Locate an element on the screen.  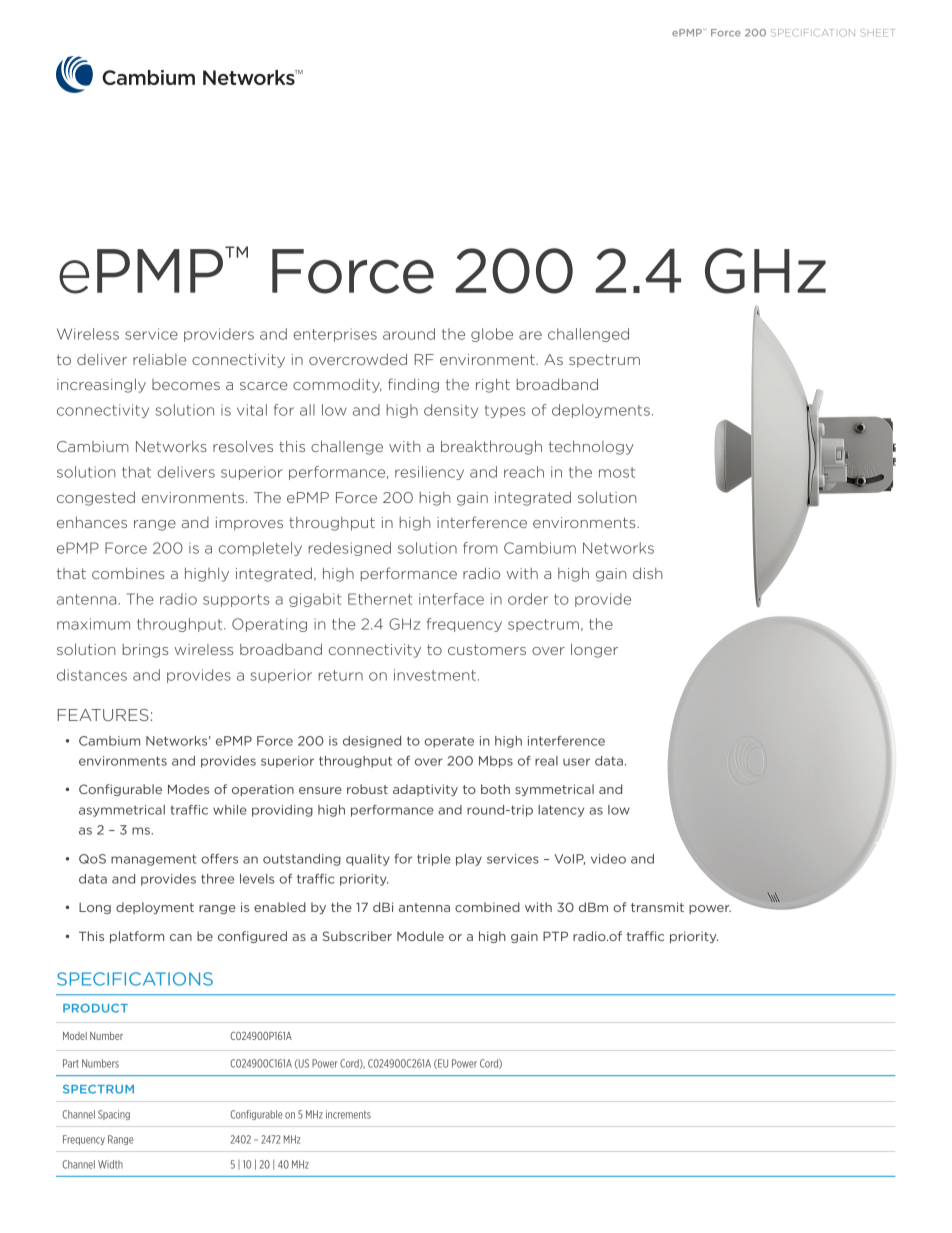
play is located at coordinates (469, 860).
